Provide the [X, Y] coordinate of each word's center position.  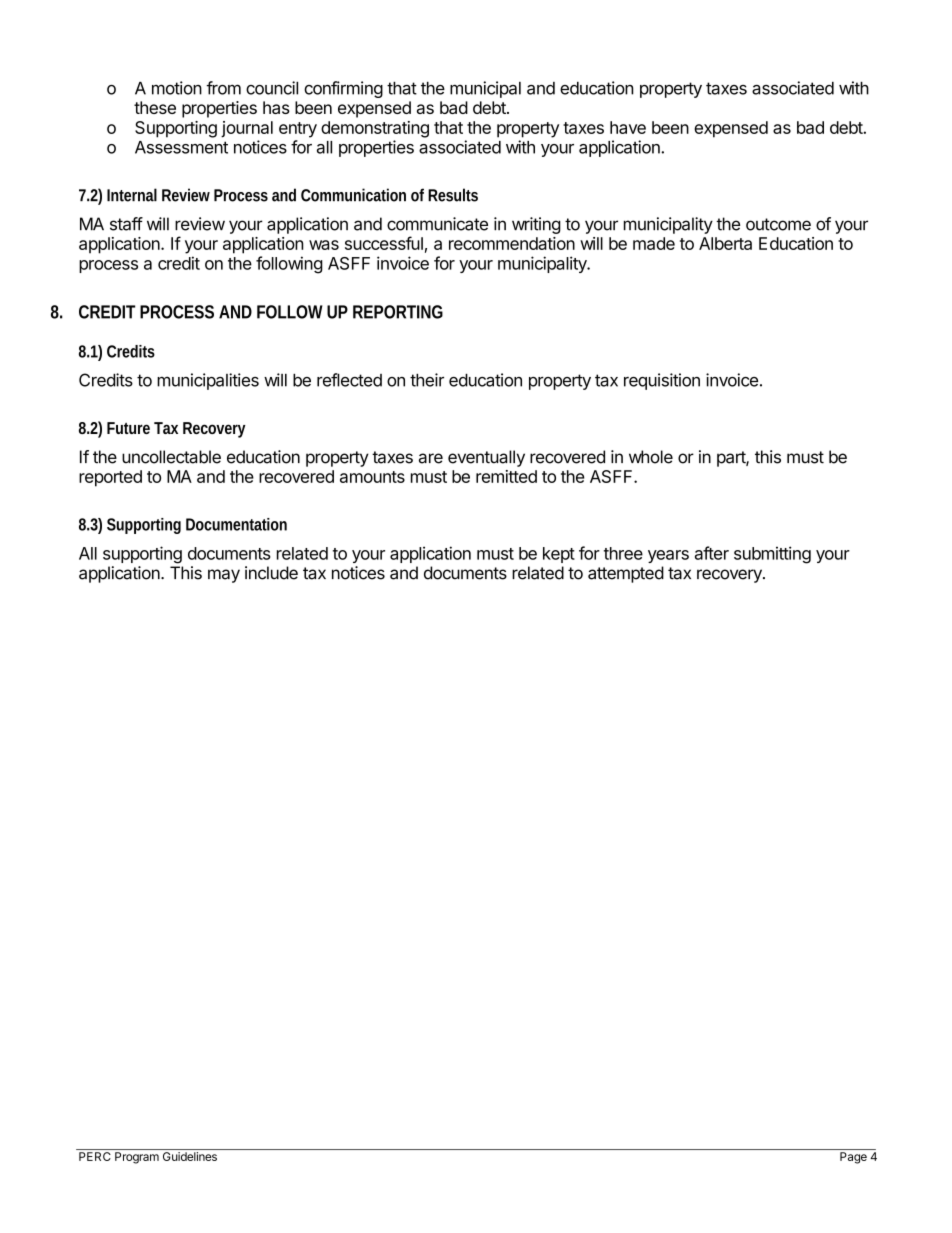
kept [559, 555]
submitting [772, 555]
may [224, 576]
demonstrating [375, 129]
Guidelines [190, 1156]
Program [137, 1158]
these [155, 107]
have [628, 127]
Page [853, 1158]
